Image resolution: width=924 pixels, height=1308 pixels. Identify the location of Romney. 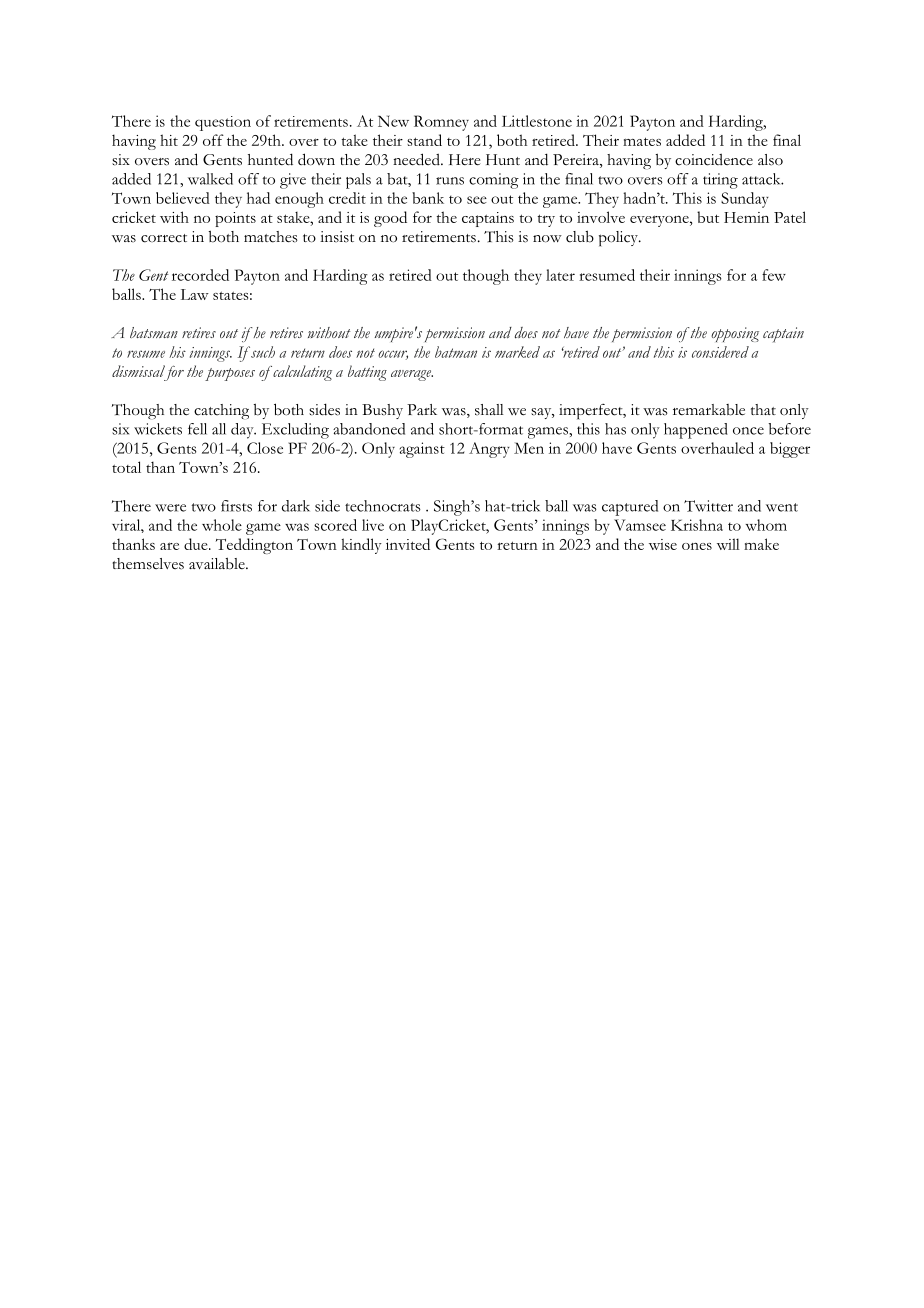
(441, 123).
